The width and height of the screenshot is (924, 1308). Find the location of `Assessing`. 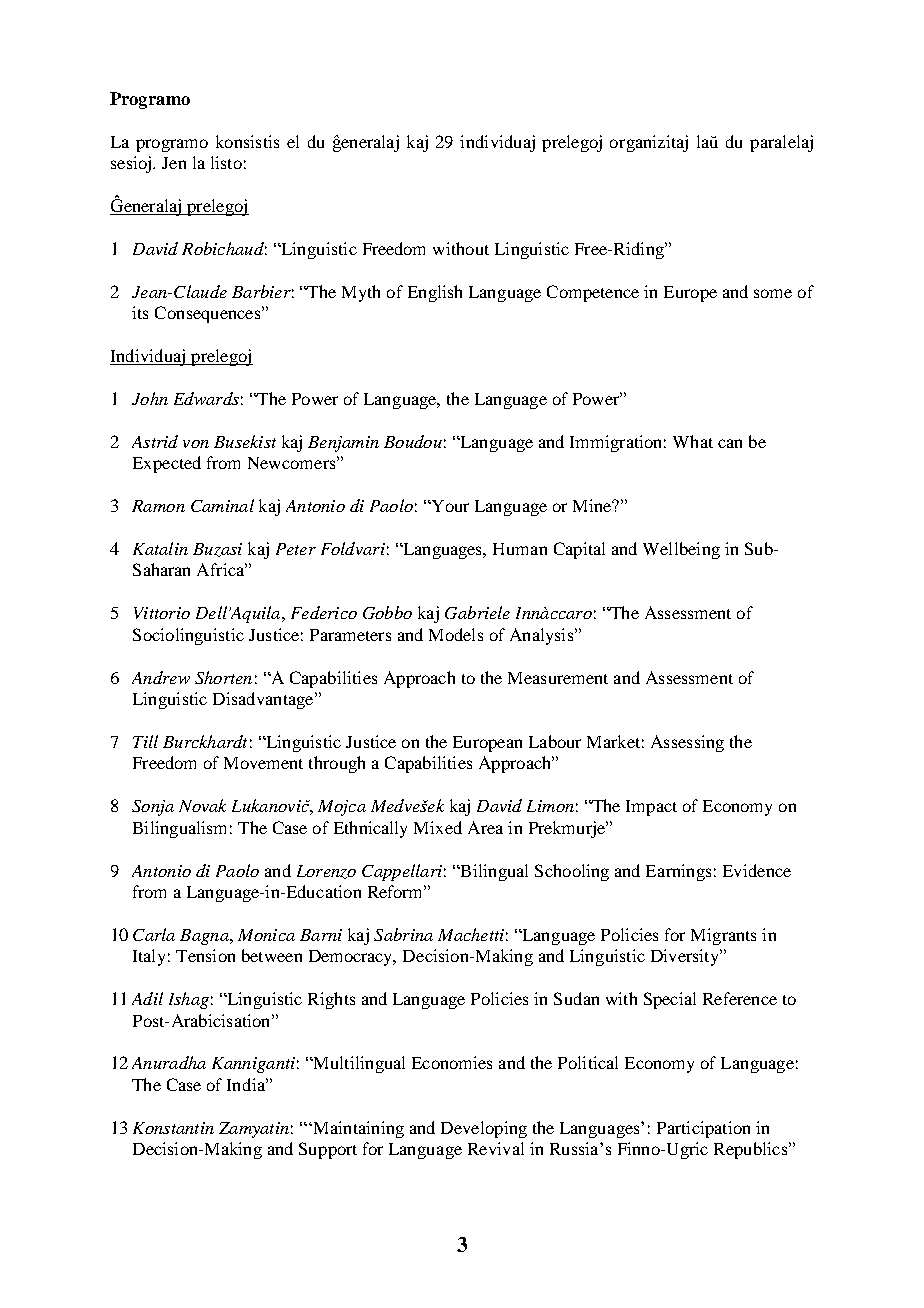

Assessing is located at coordinates (687, 743).
